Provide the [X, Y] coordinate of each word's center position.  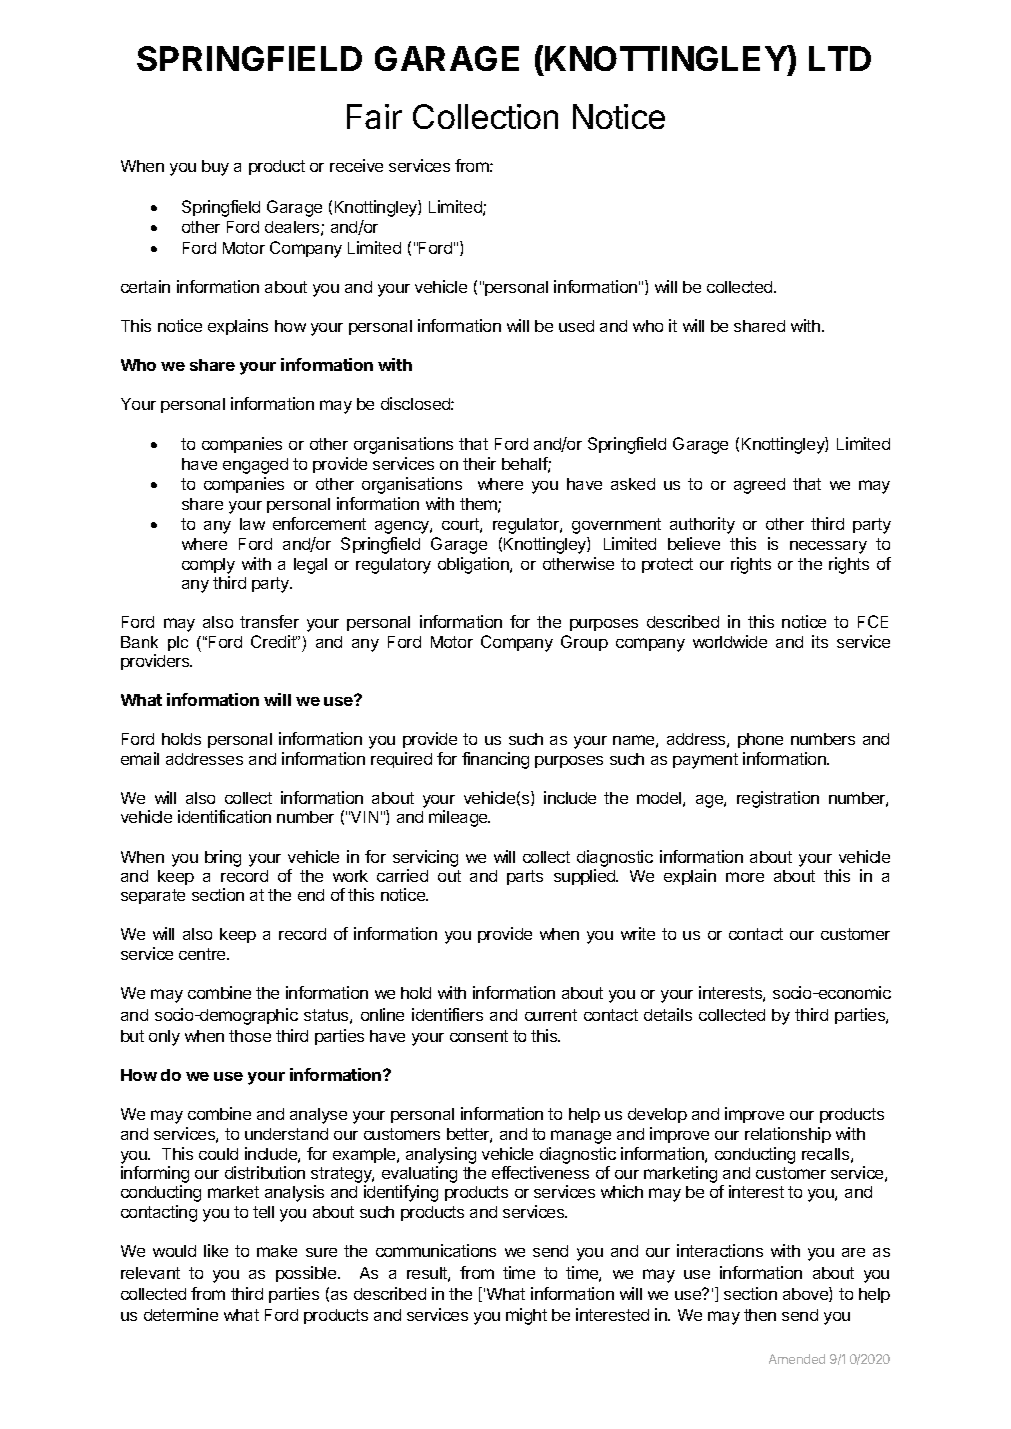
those [250, 1036]
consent [479, 1036]
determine [181, 1314]
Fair [374, 116]
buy [215, 168]
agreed [759, 486]
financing [495, 760]
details [668, 1014]
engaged [255, 466]
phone [760, 740]
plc [178, 643]
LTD [840, 58]
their [479, 463]
